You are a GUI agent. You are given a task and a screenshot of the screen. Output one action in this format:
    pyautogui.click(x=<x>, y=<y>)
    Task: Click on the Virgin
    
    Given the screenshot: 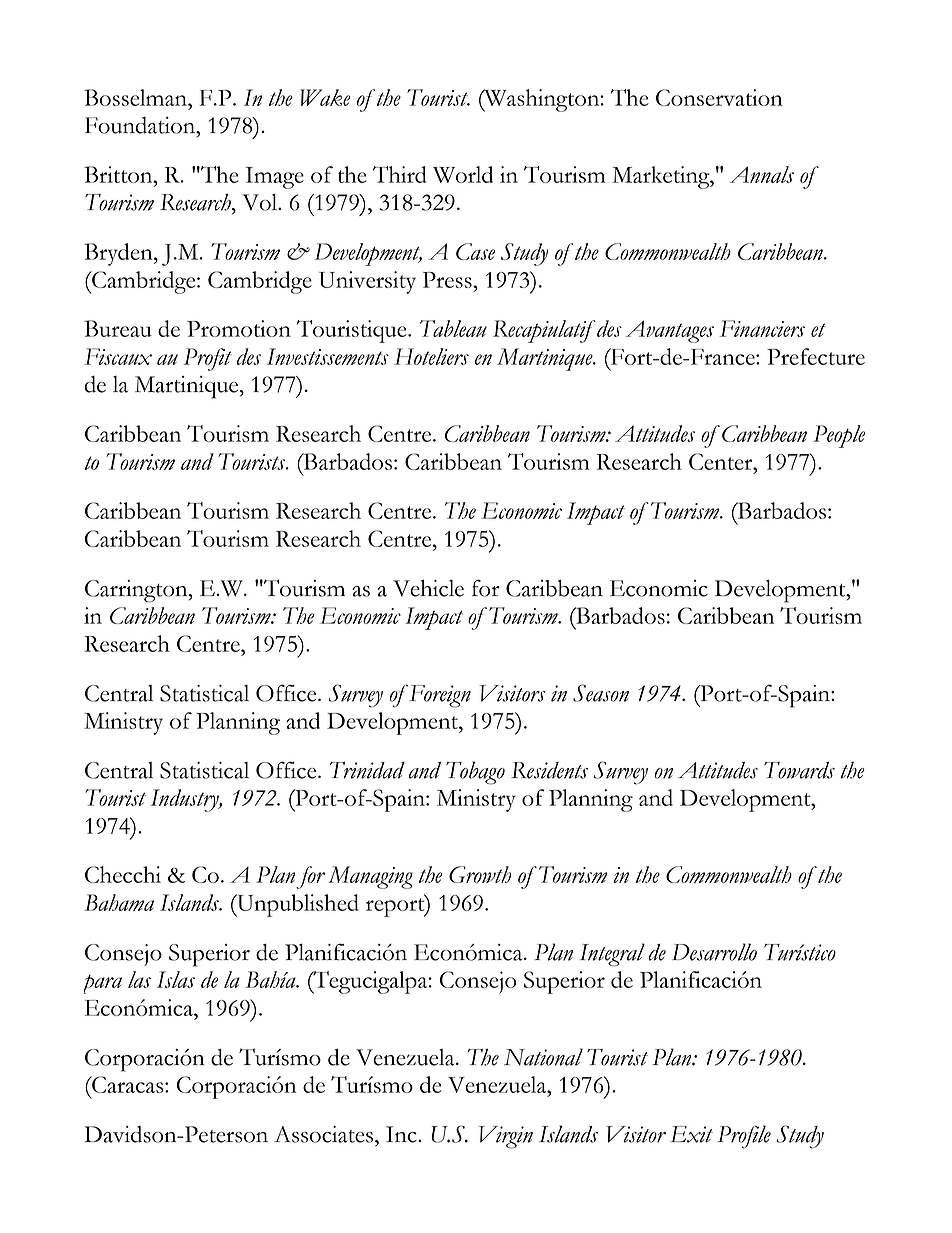 What is the action you would take?
    pyautogui.click(x=506, y=1137)
